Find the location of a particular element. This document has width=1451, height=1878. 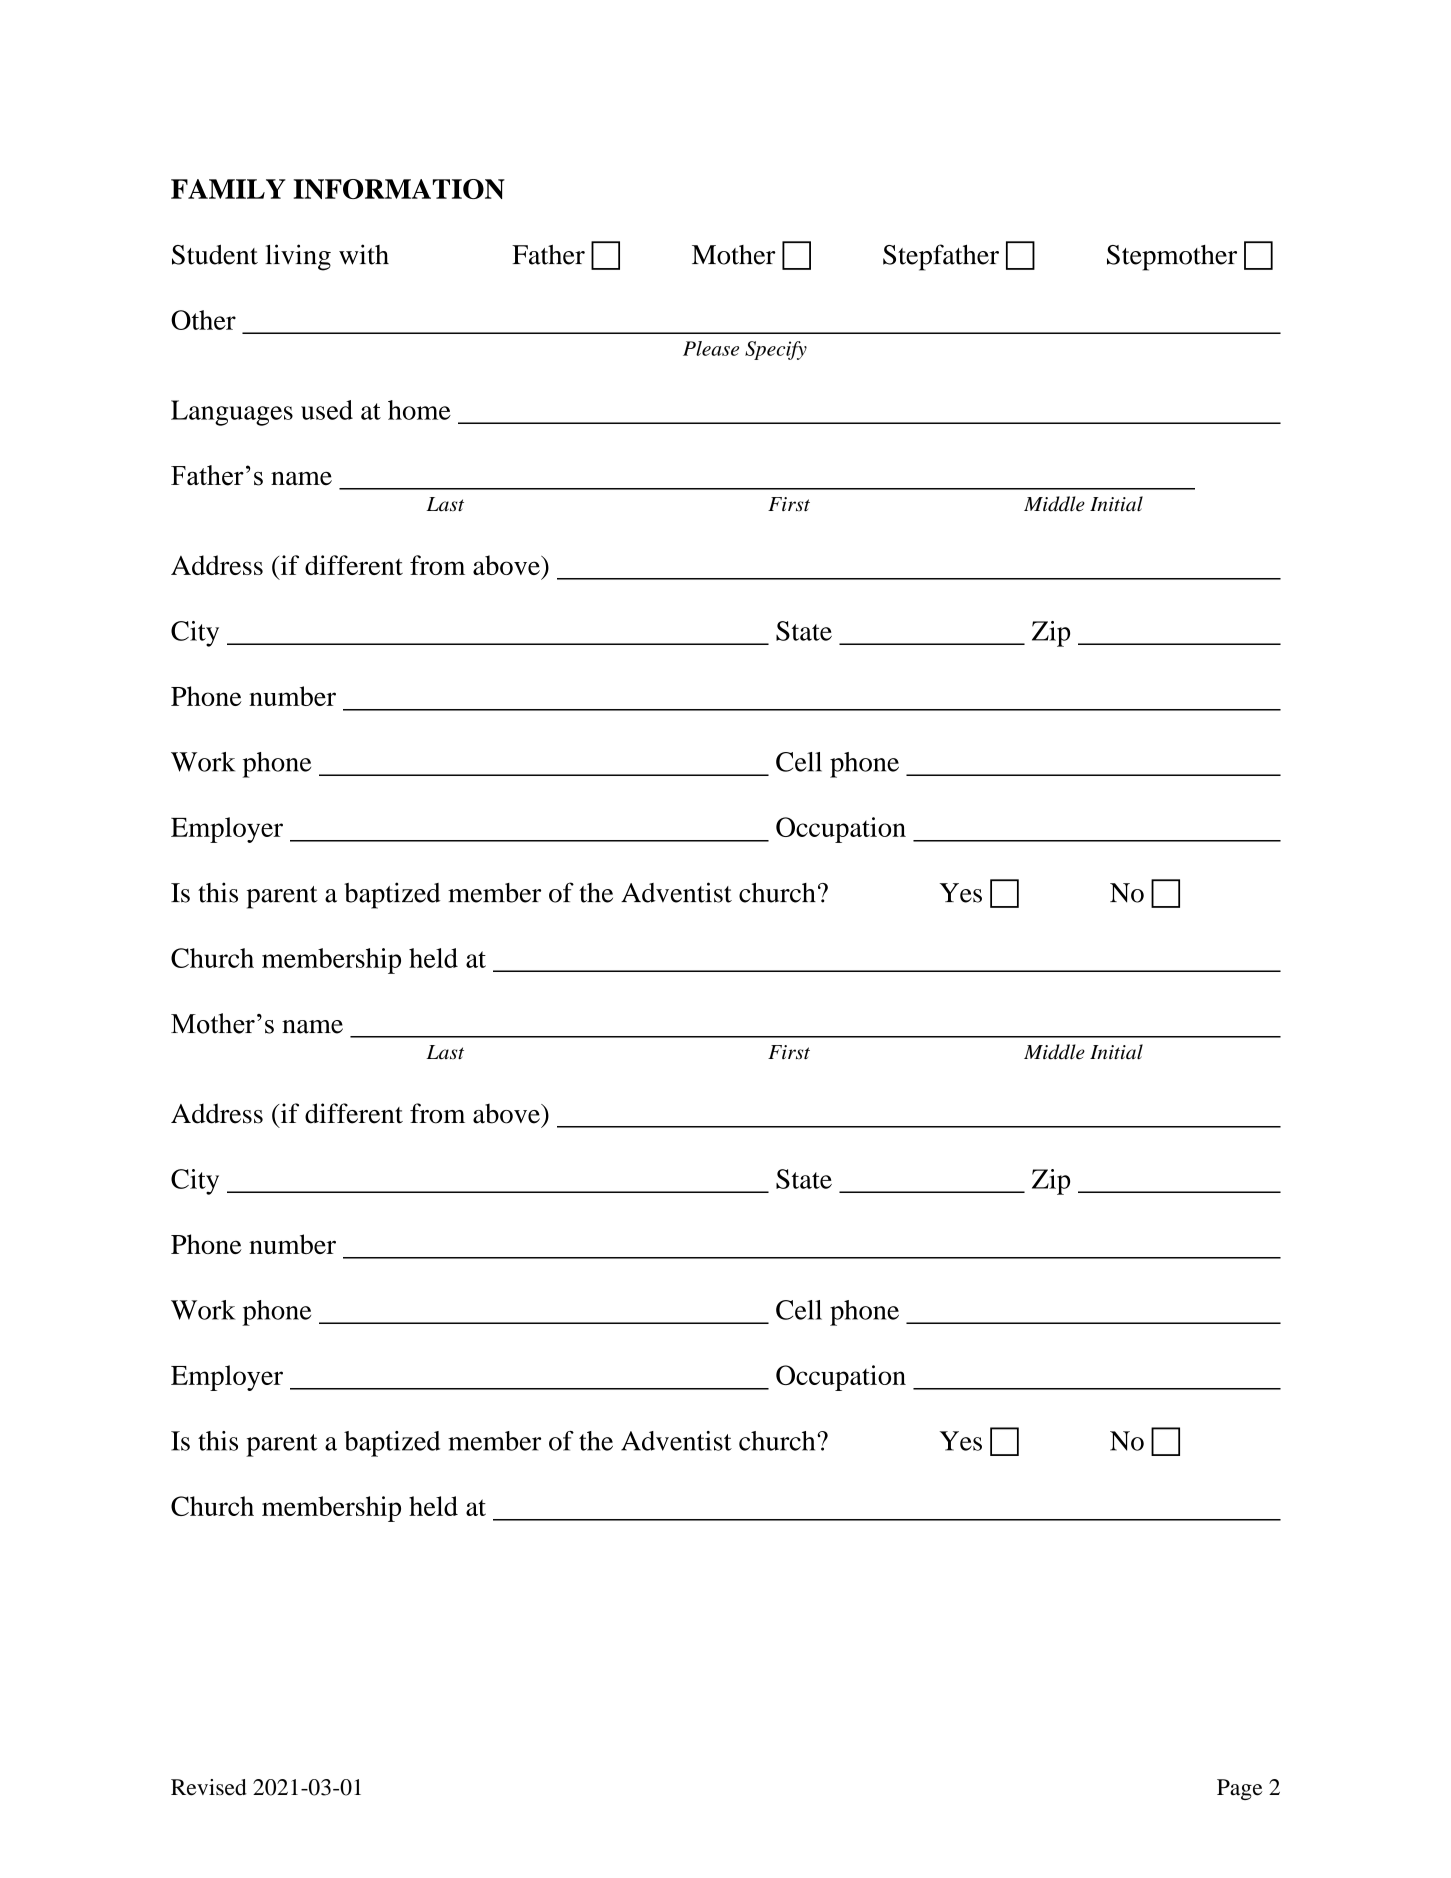

Languages is located at coordinates (232, 413).
